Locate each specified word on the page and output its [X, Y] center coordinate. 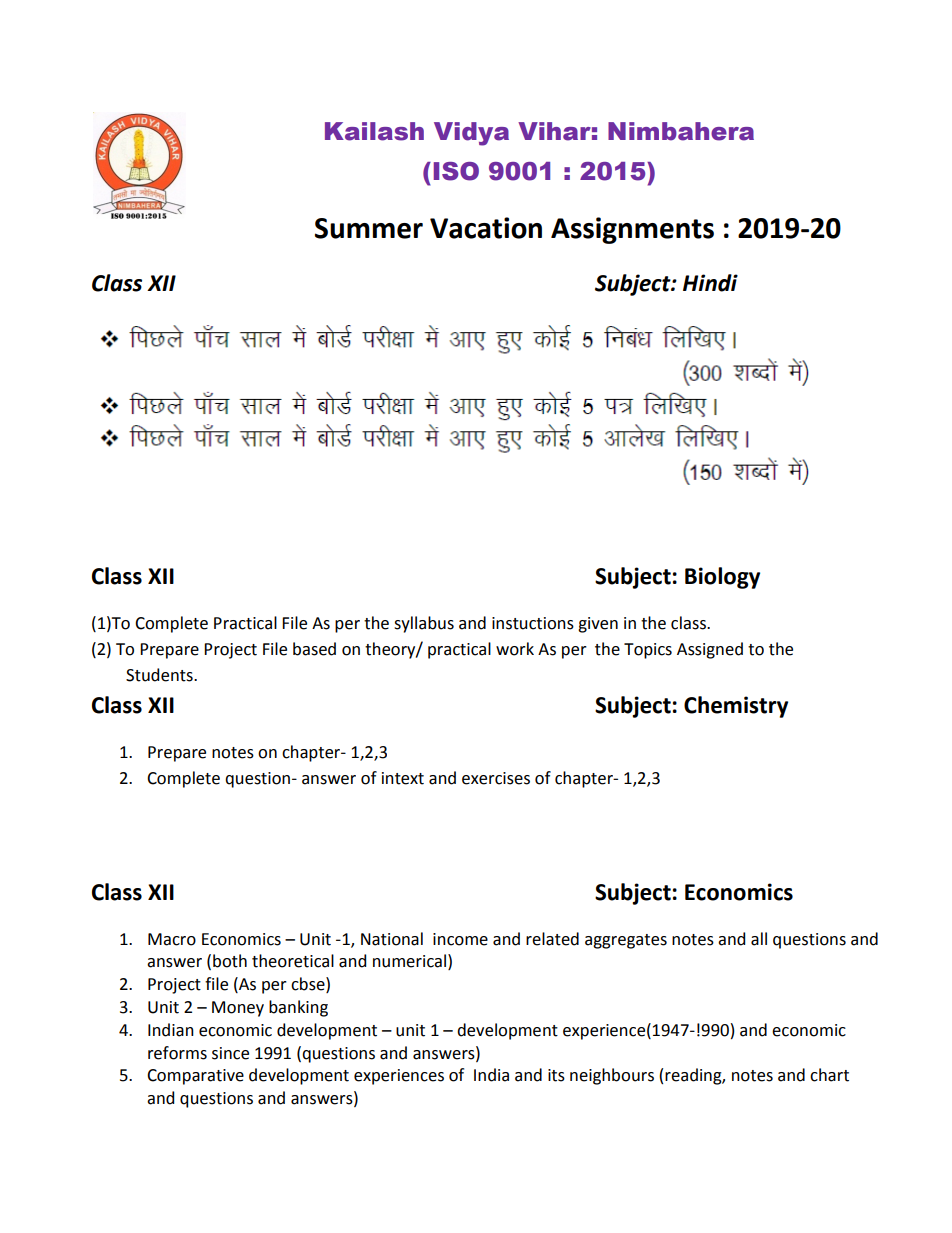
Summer [369, 228]
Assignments [632, 230]
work [515, 649]
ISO [456, 171]
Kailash [374, 131]
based [314, 649]
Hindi [710, 283]
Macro [172, 939]
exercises [496, 778]
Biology [722, 578]
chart [829, 1075]
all [759, 939]
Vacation [486, 228]
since [230, 1053]
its [556, 1075]
